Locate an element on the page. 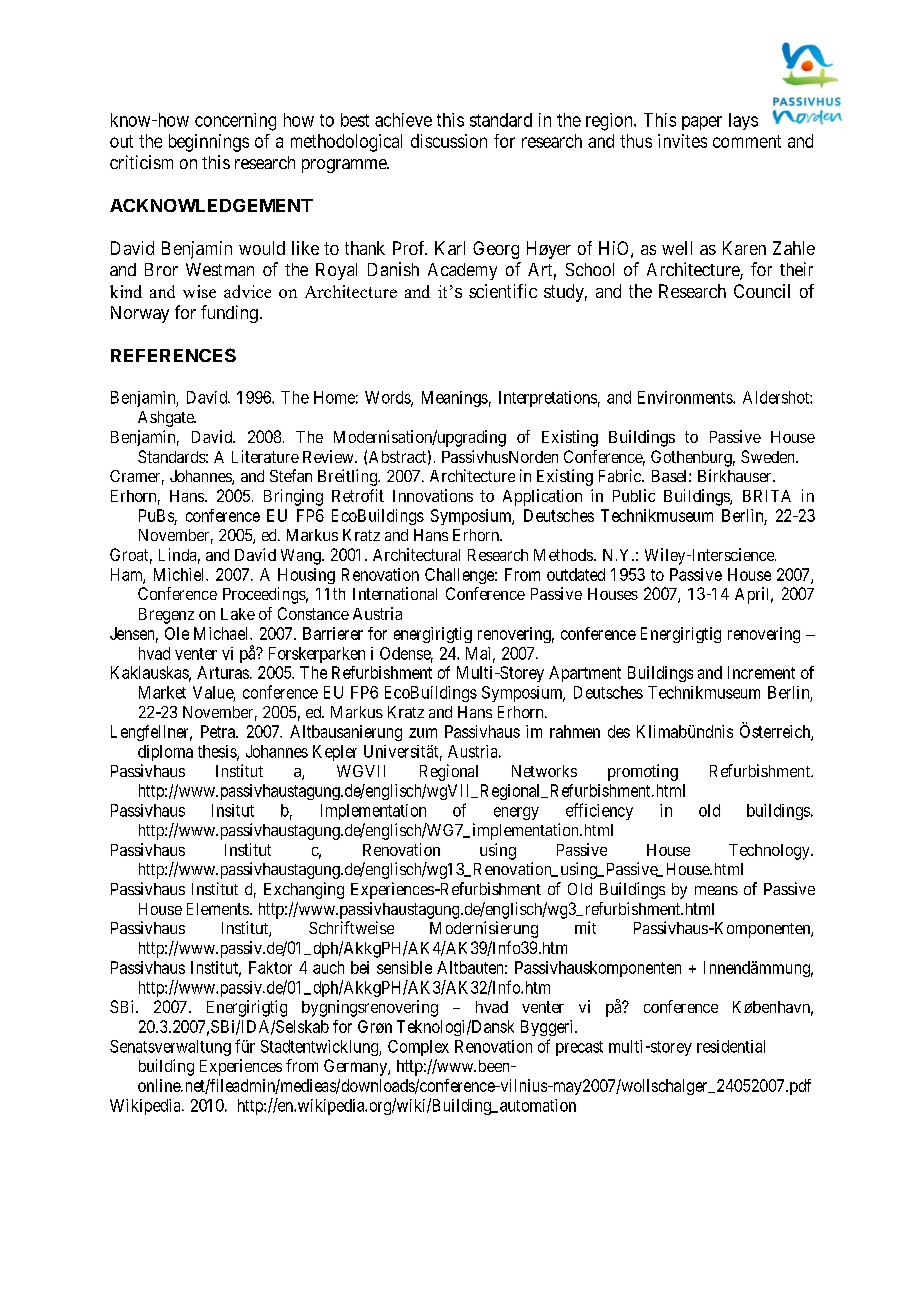 This image has height=1308, width=924. Environments is located at coordinates (686, 397).
